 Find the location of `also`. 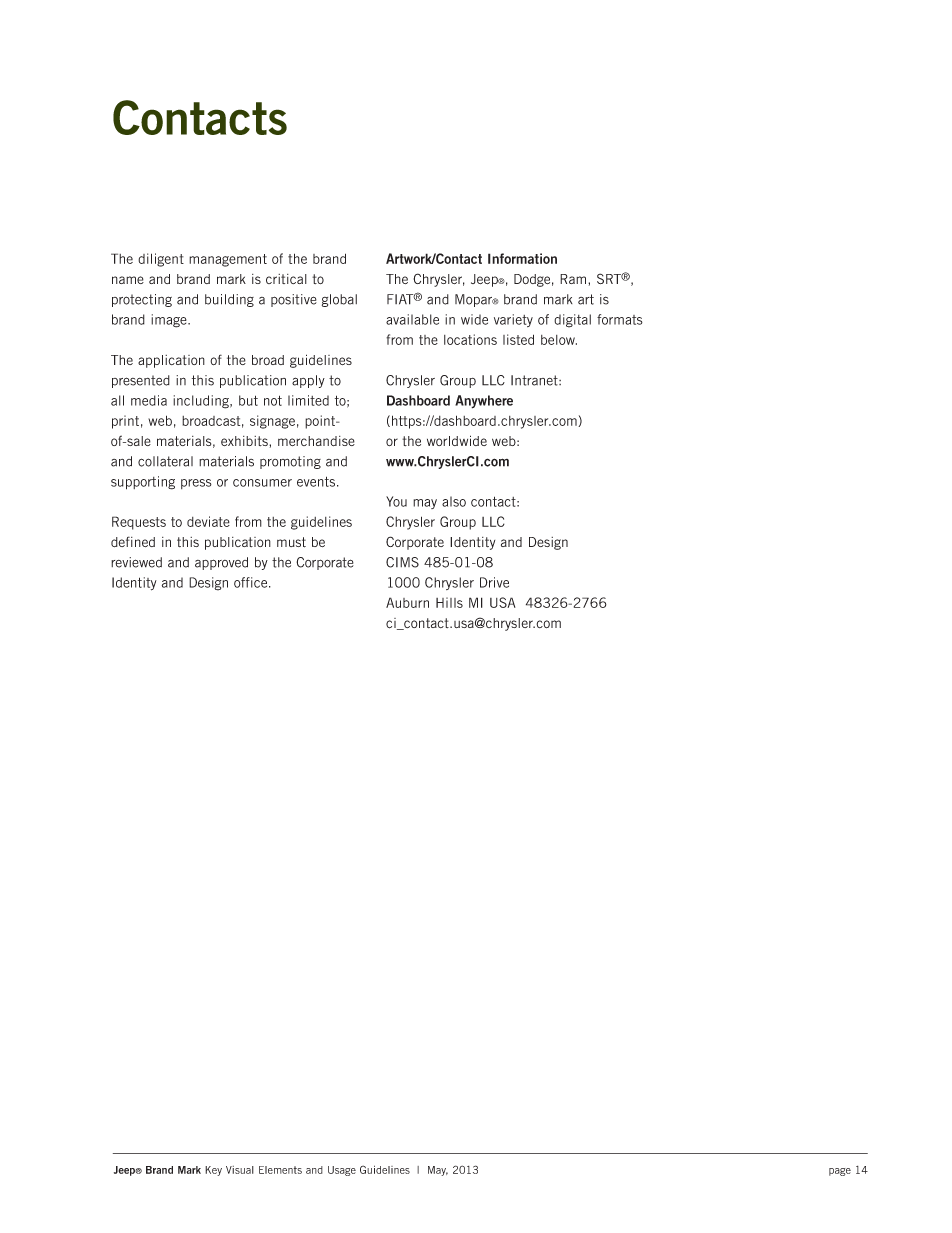

also is located at coordinates (454, 501).
